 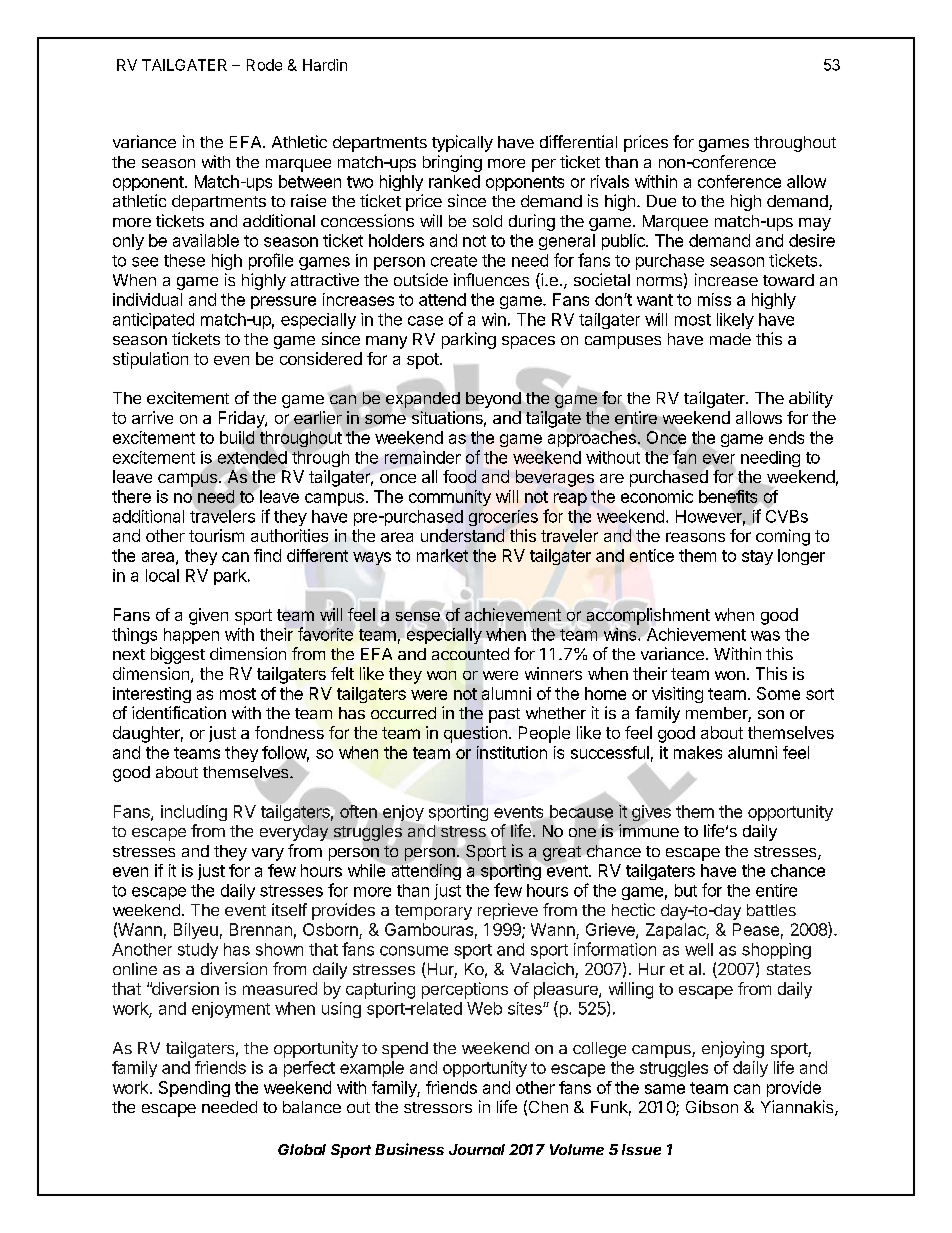 I want to click on Due, so click(x=661, y=201).
